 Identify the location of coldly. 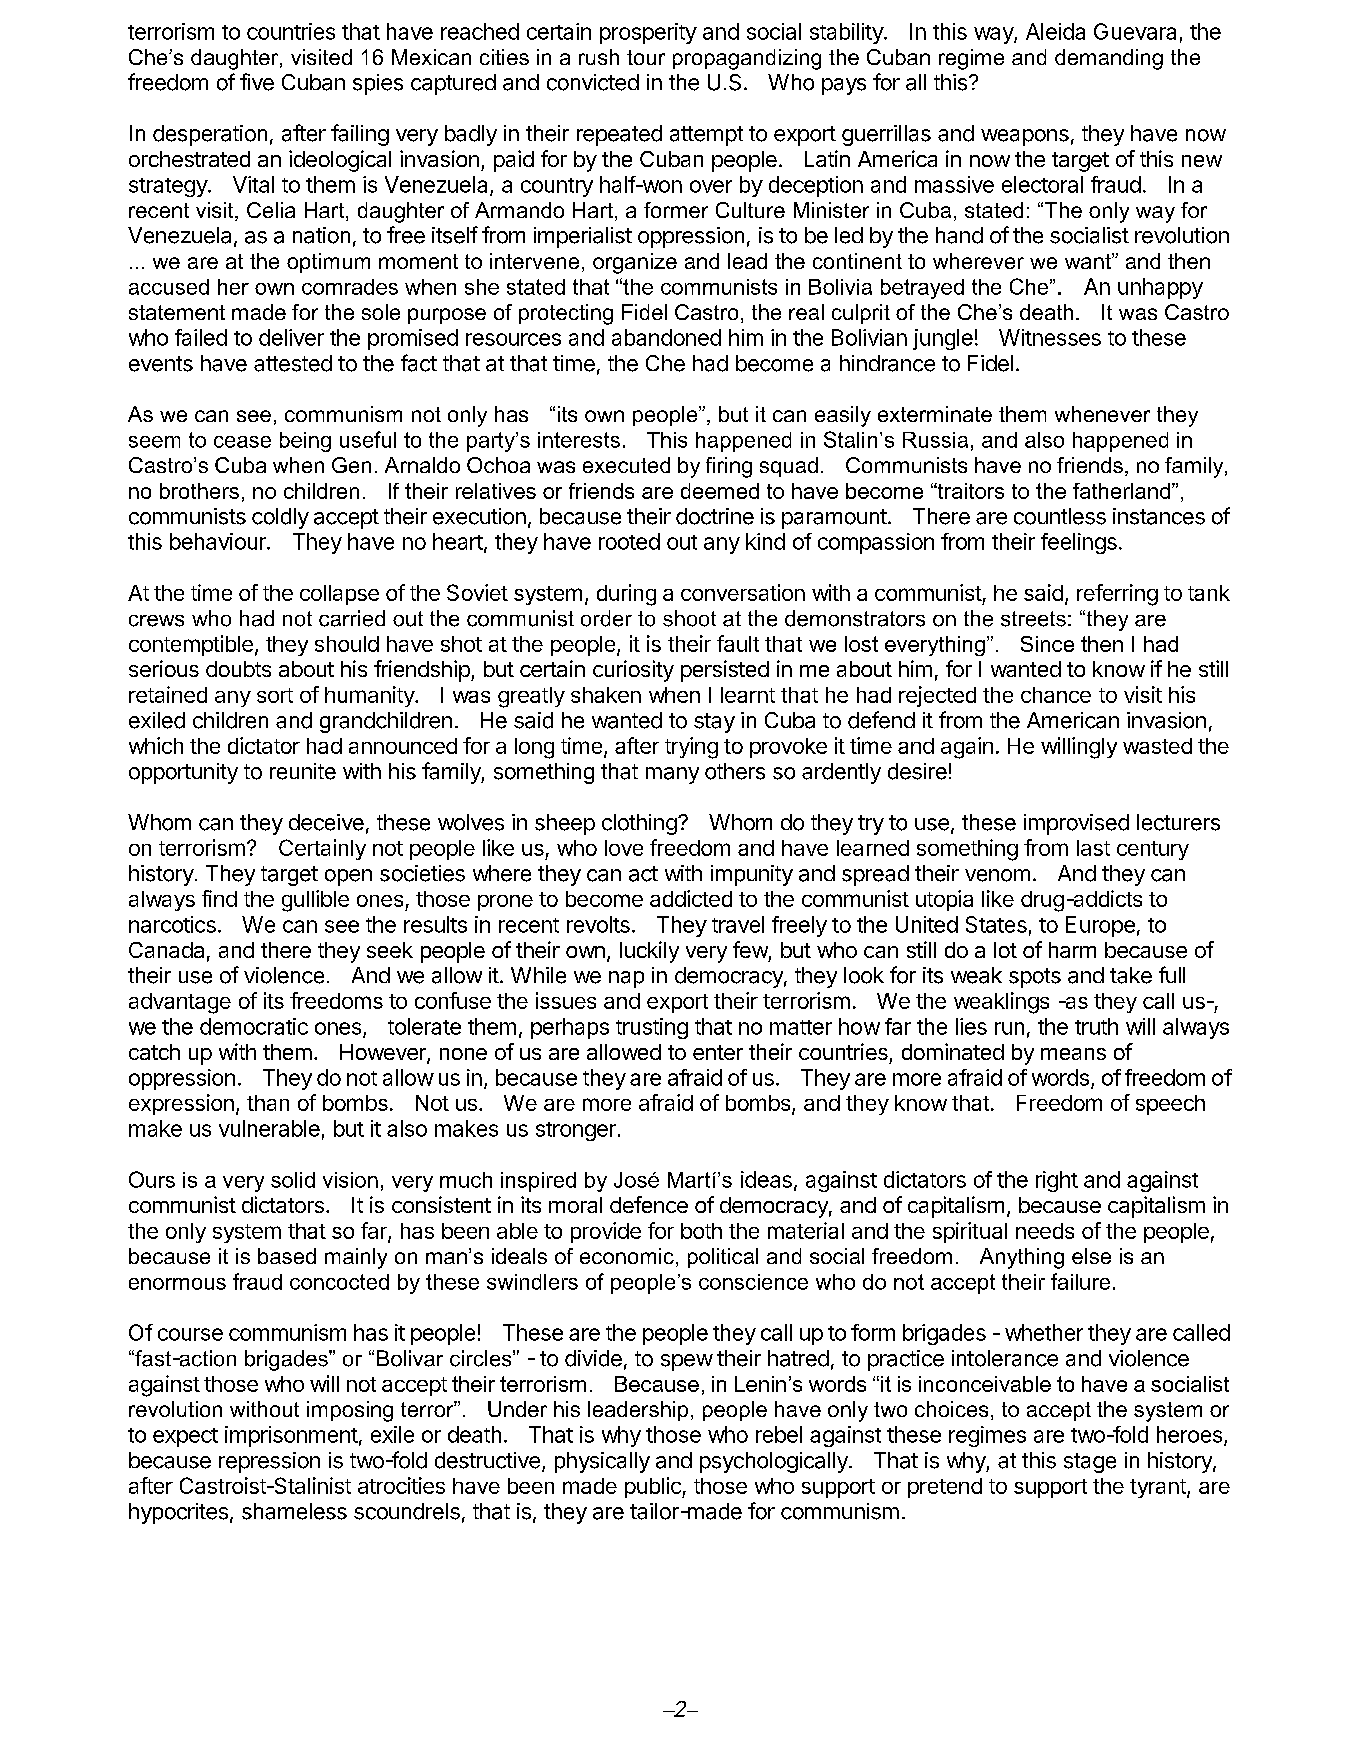
(280, 518).
